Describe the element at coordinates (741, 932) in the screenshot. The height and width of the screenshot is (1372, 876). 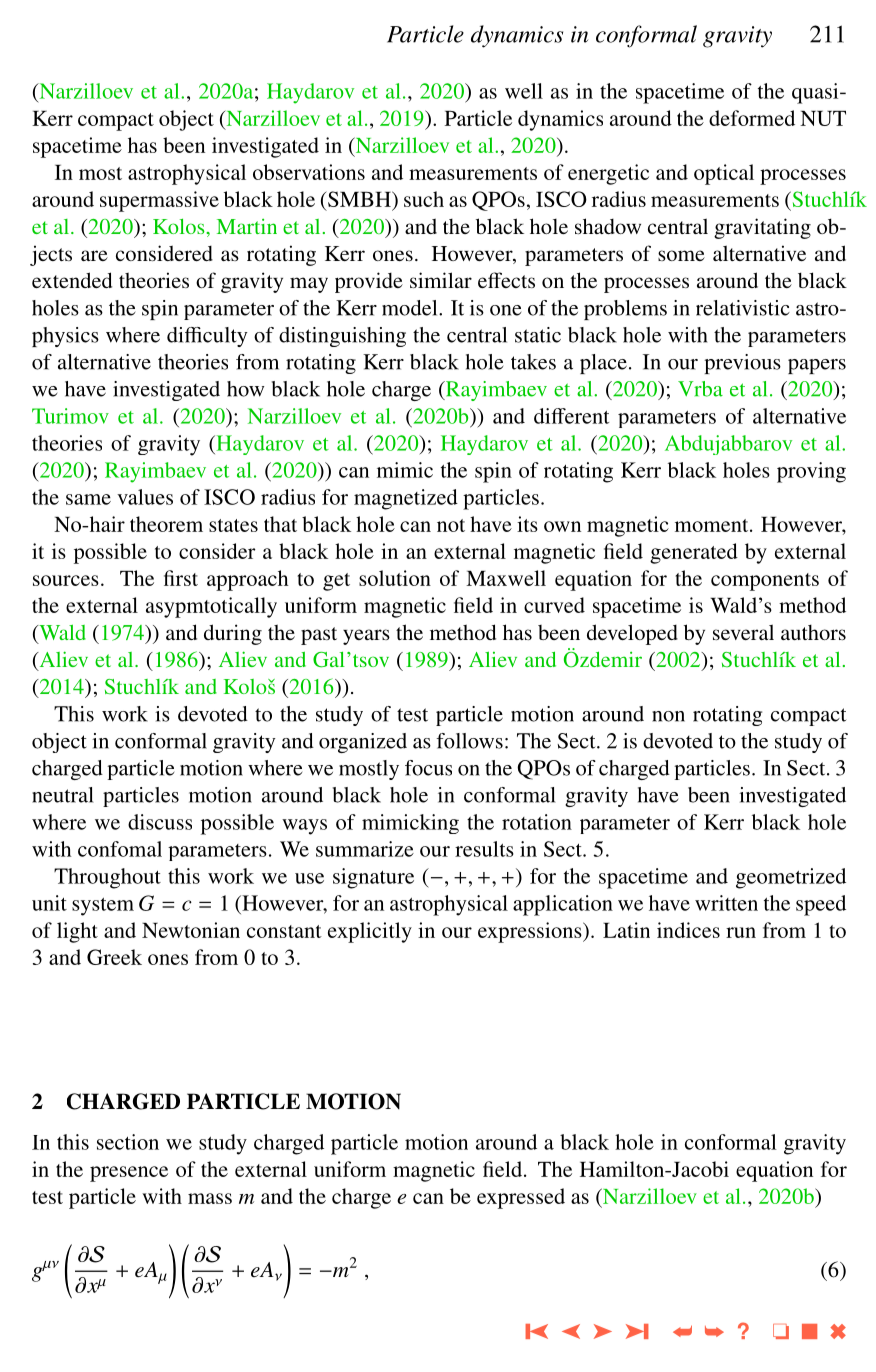
I see `run` at that location.
